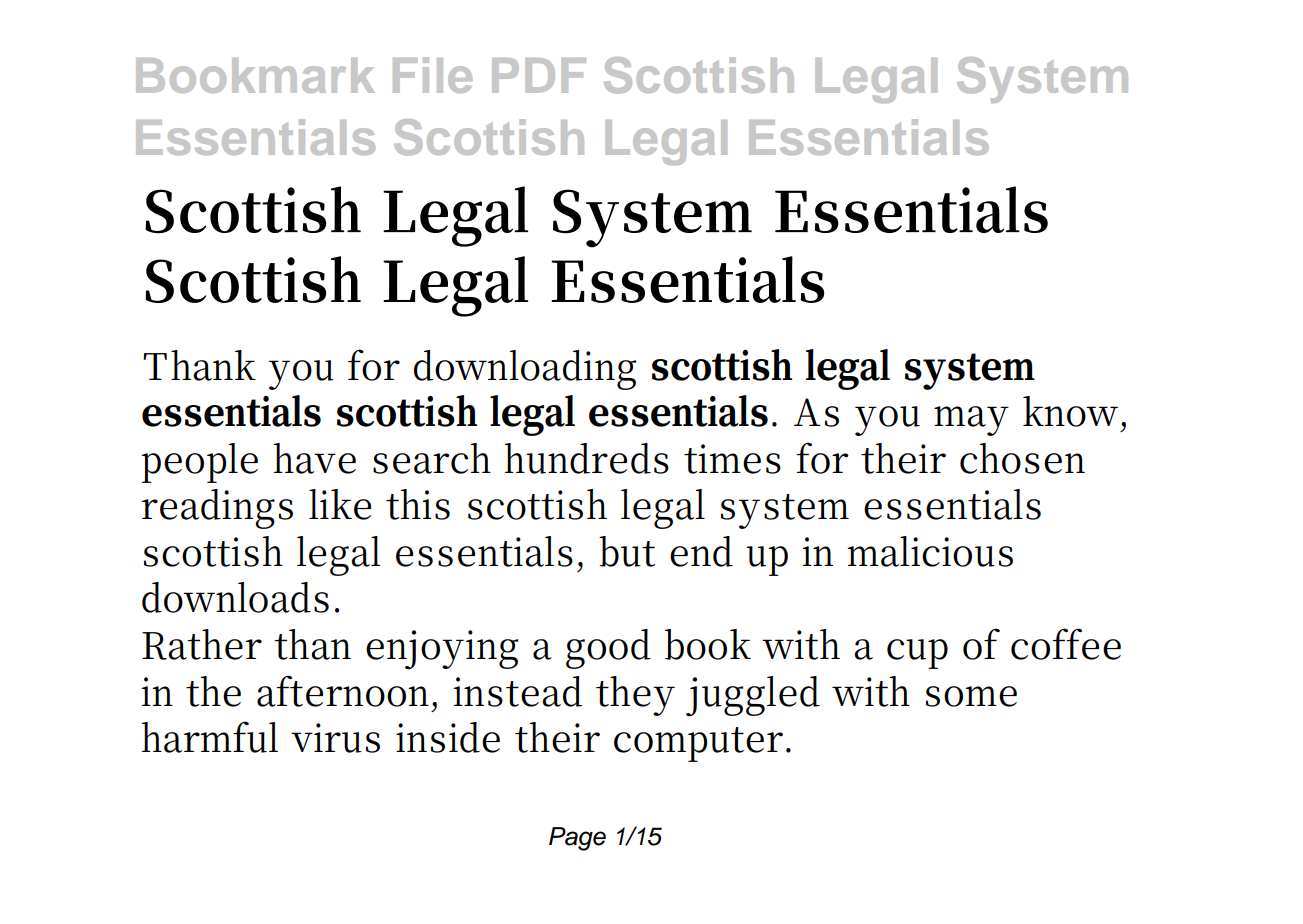  I want to click on have, so click(315, 458).
